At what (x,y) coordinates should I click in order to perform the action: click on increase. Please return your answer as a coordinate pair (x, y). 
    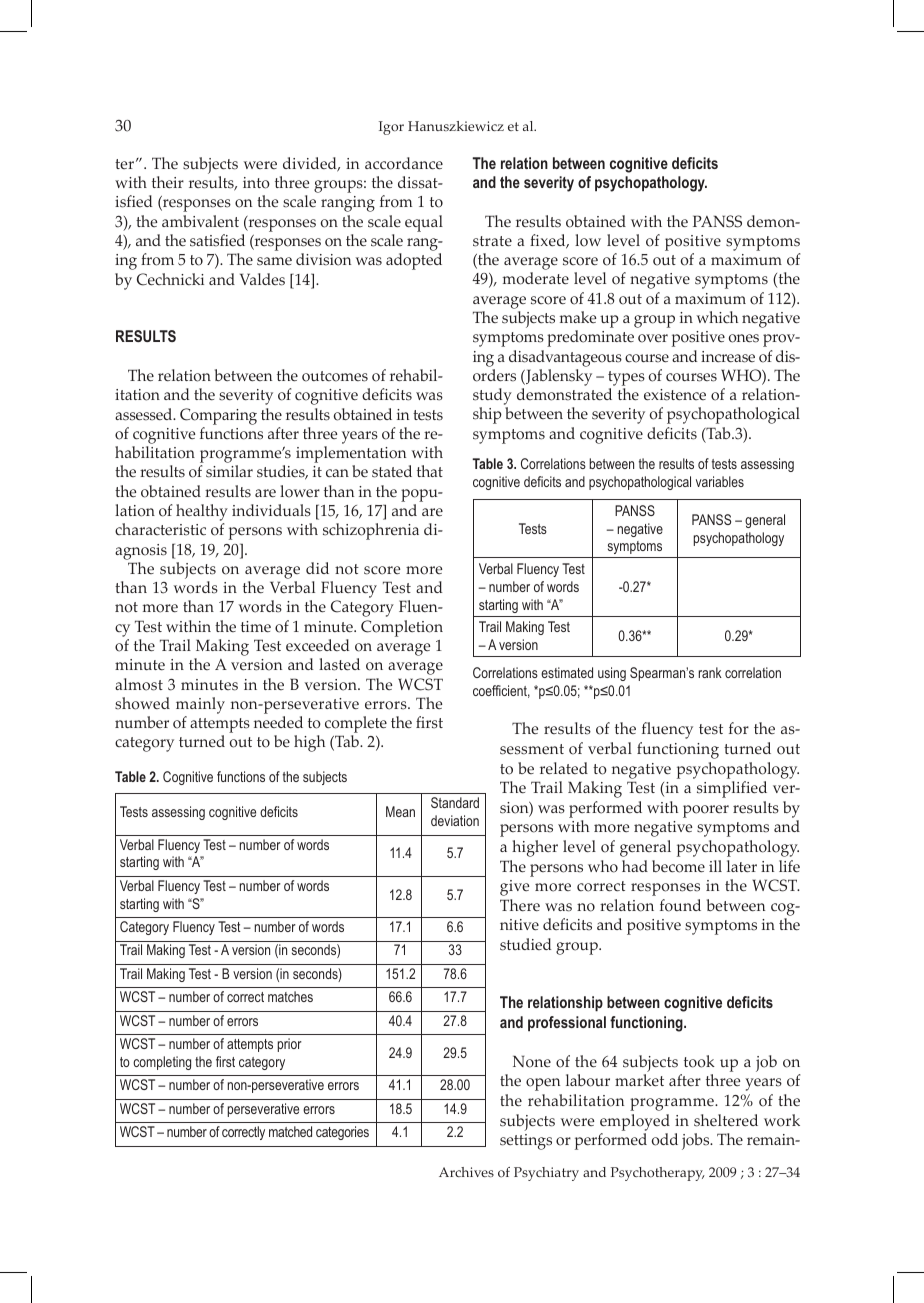
    Looking at the image, I should click on (728, 357).
